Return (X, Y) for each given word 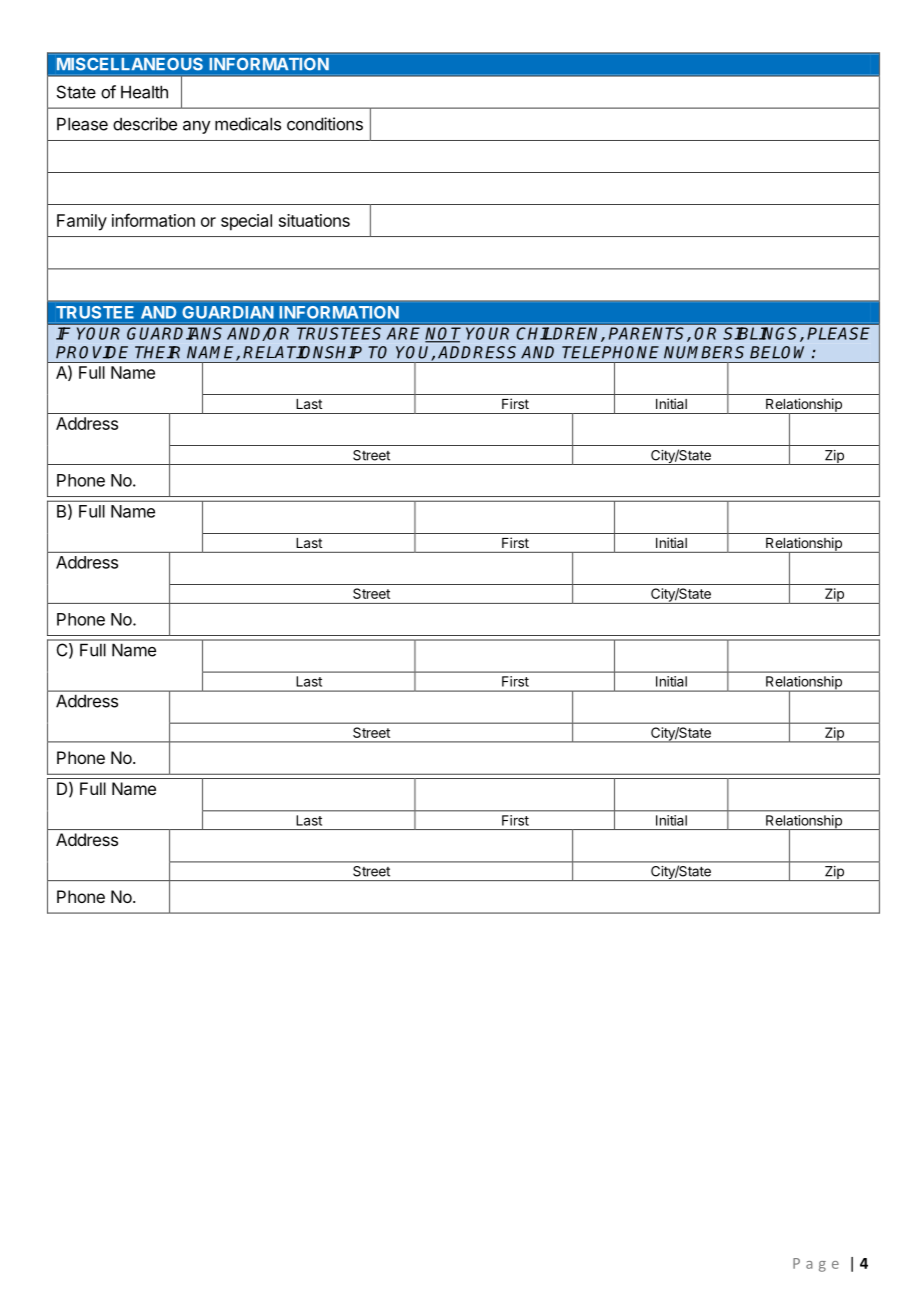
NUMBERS (704, 352)
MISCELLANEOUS (130, 64)
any (196, 127)
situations (314, 220)
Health (144, 92)
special (246, 222)
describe (145, 124)
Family (82, 222)
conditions (325, 124)
